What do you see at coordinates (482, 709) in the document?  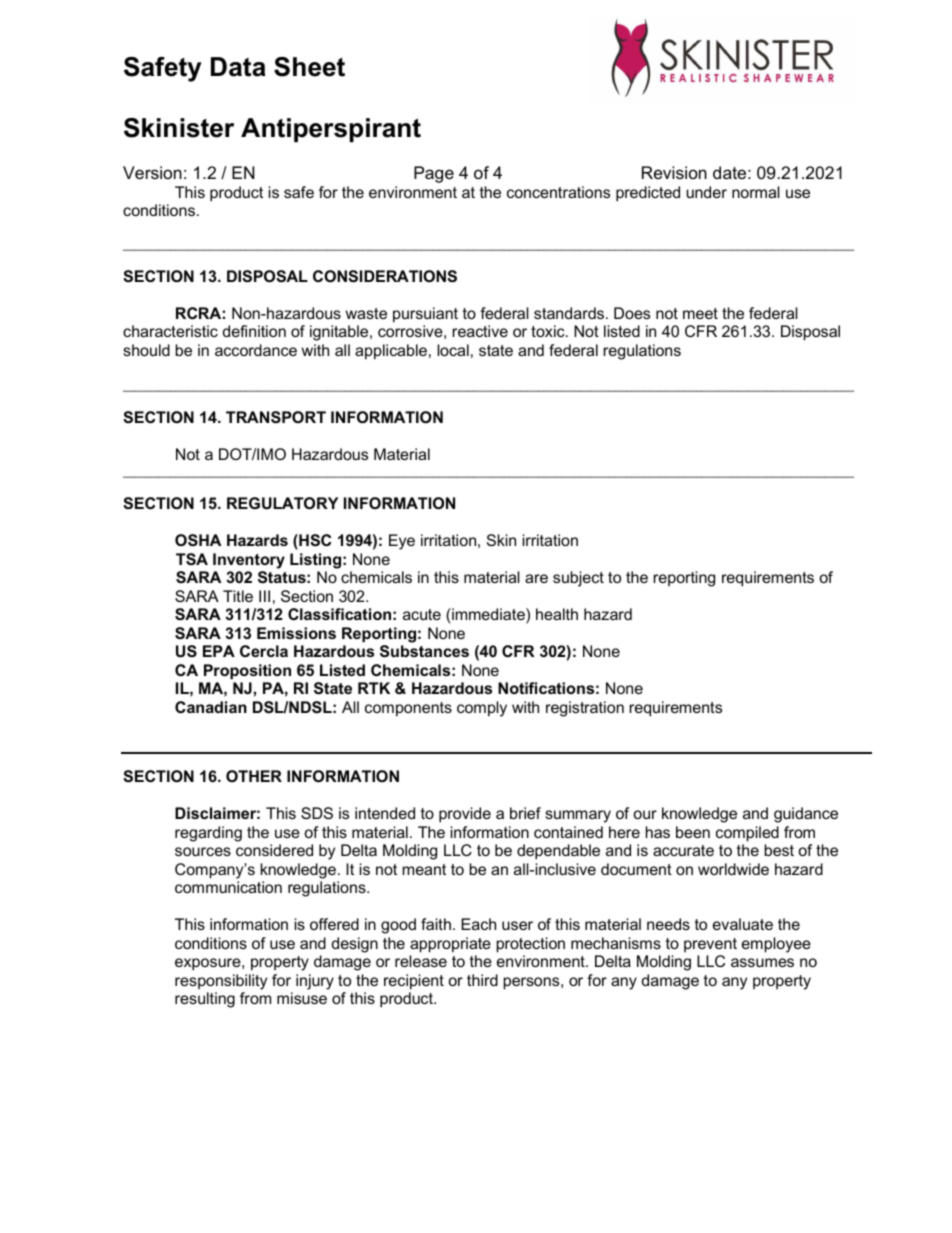 I see `comply` at bounding box center [482, 709].
